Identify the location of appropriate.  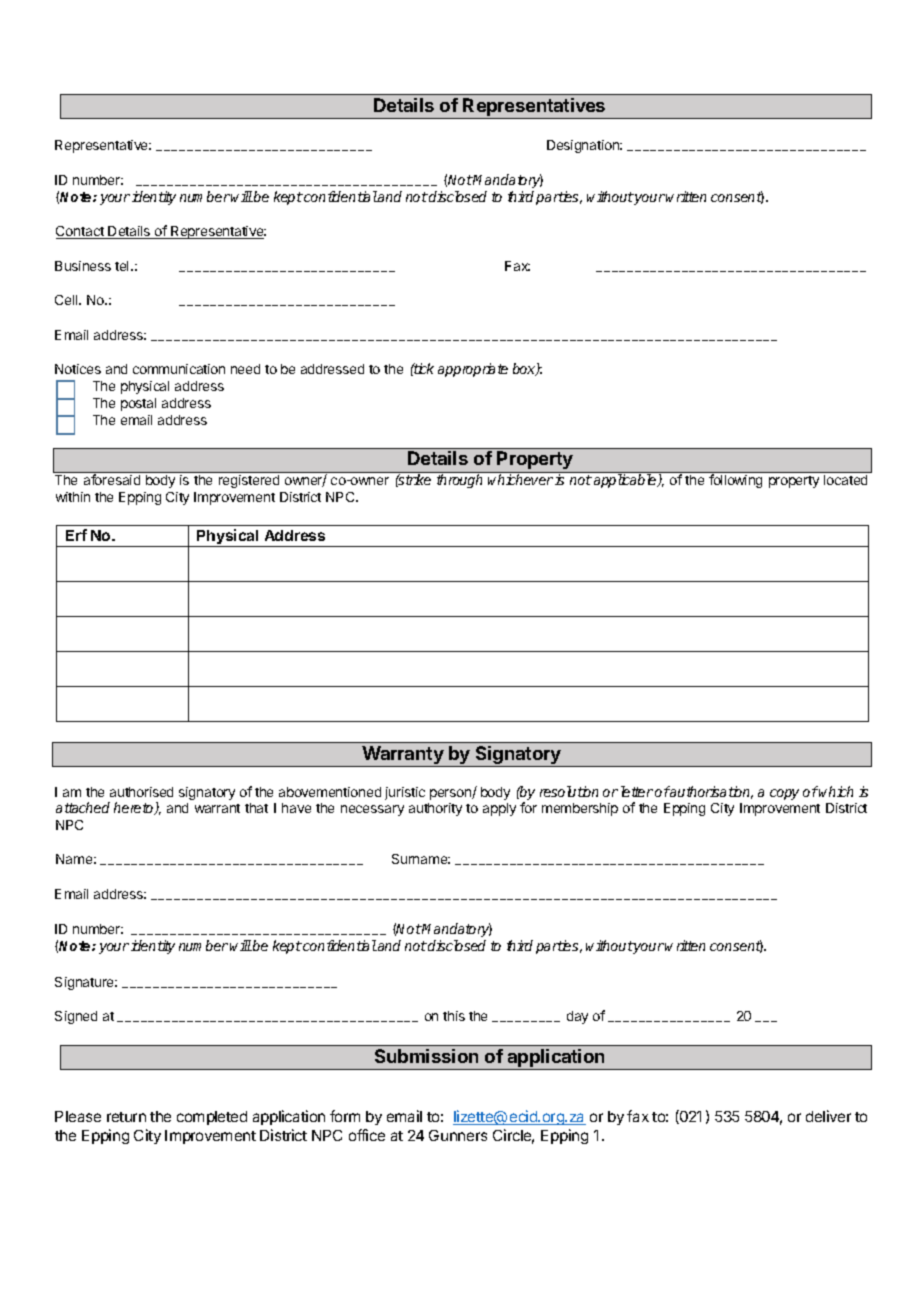
(473, 370).
